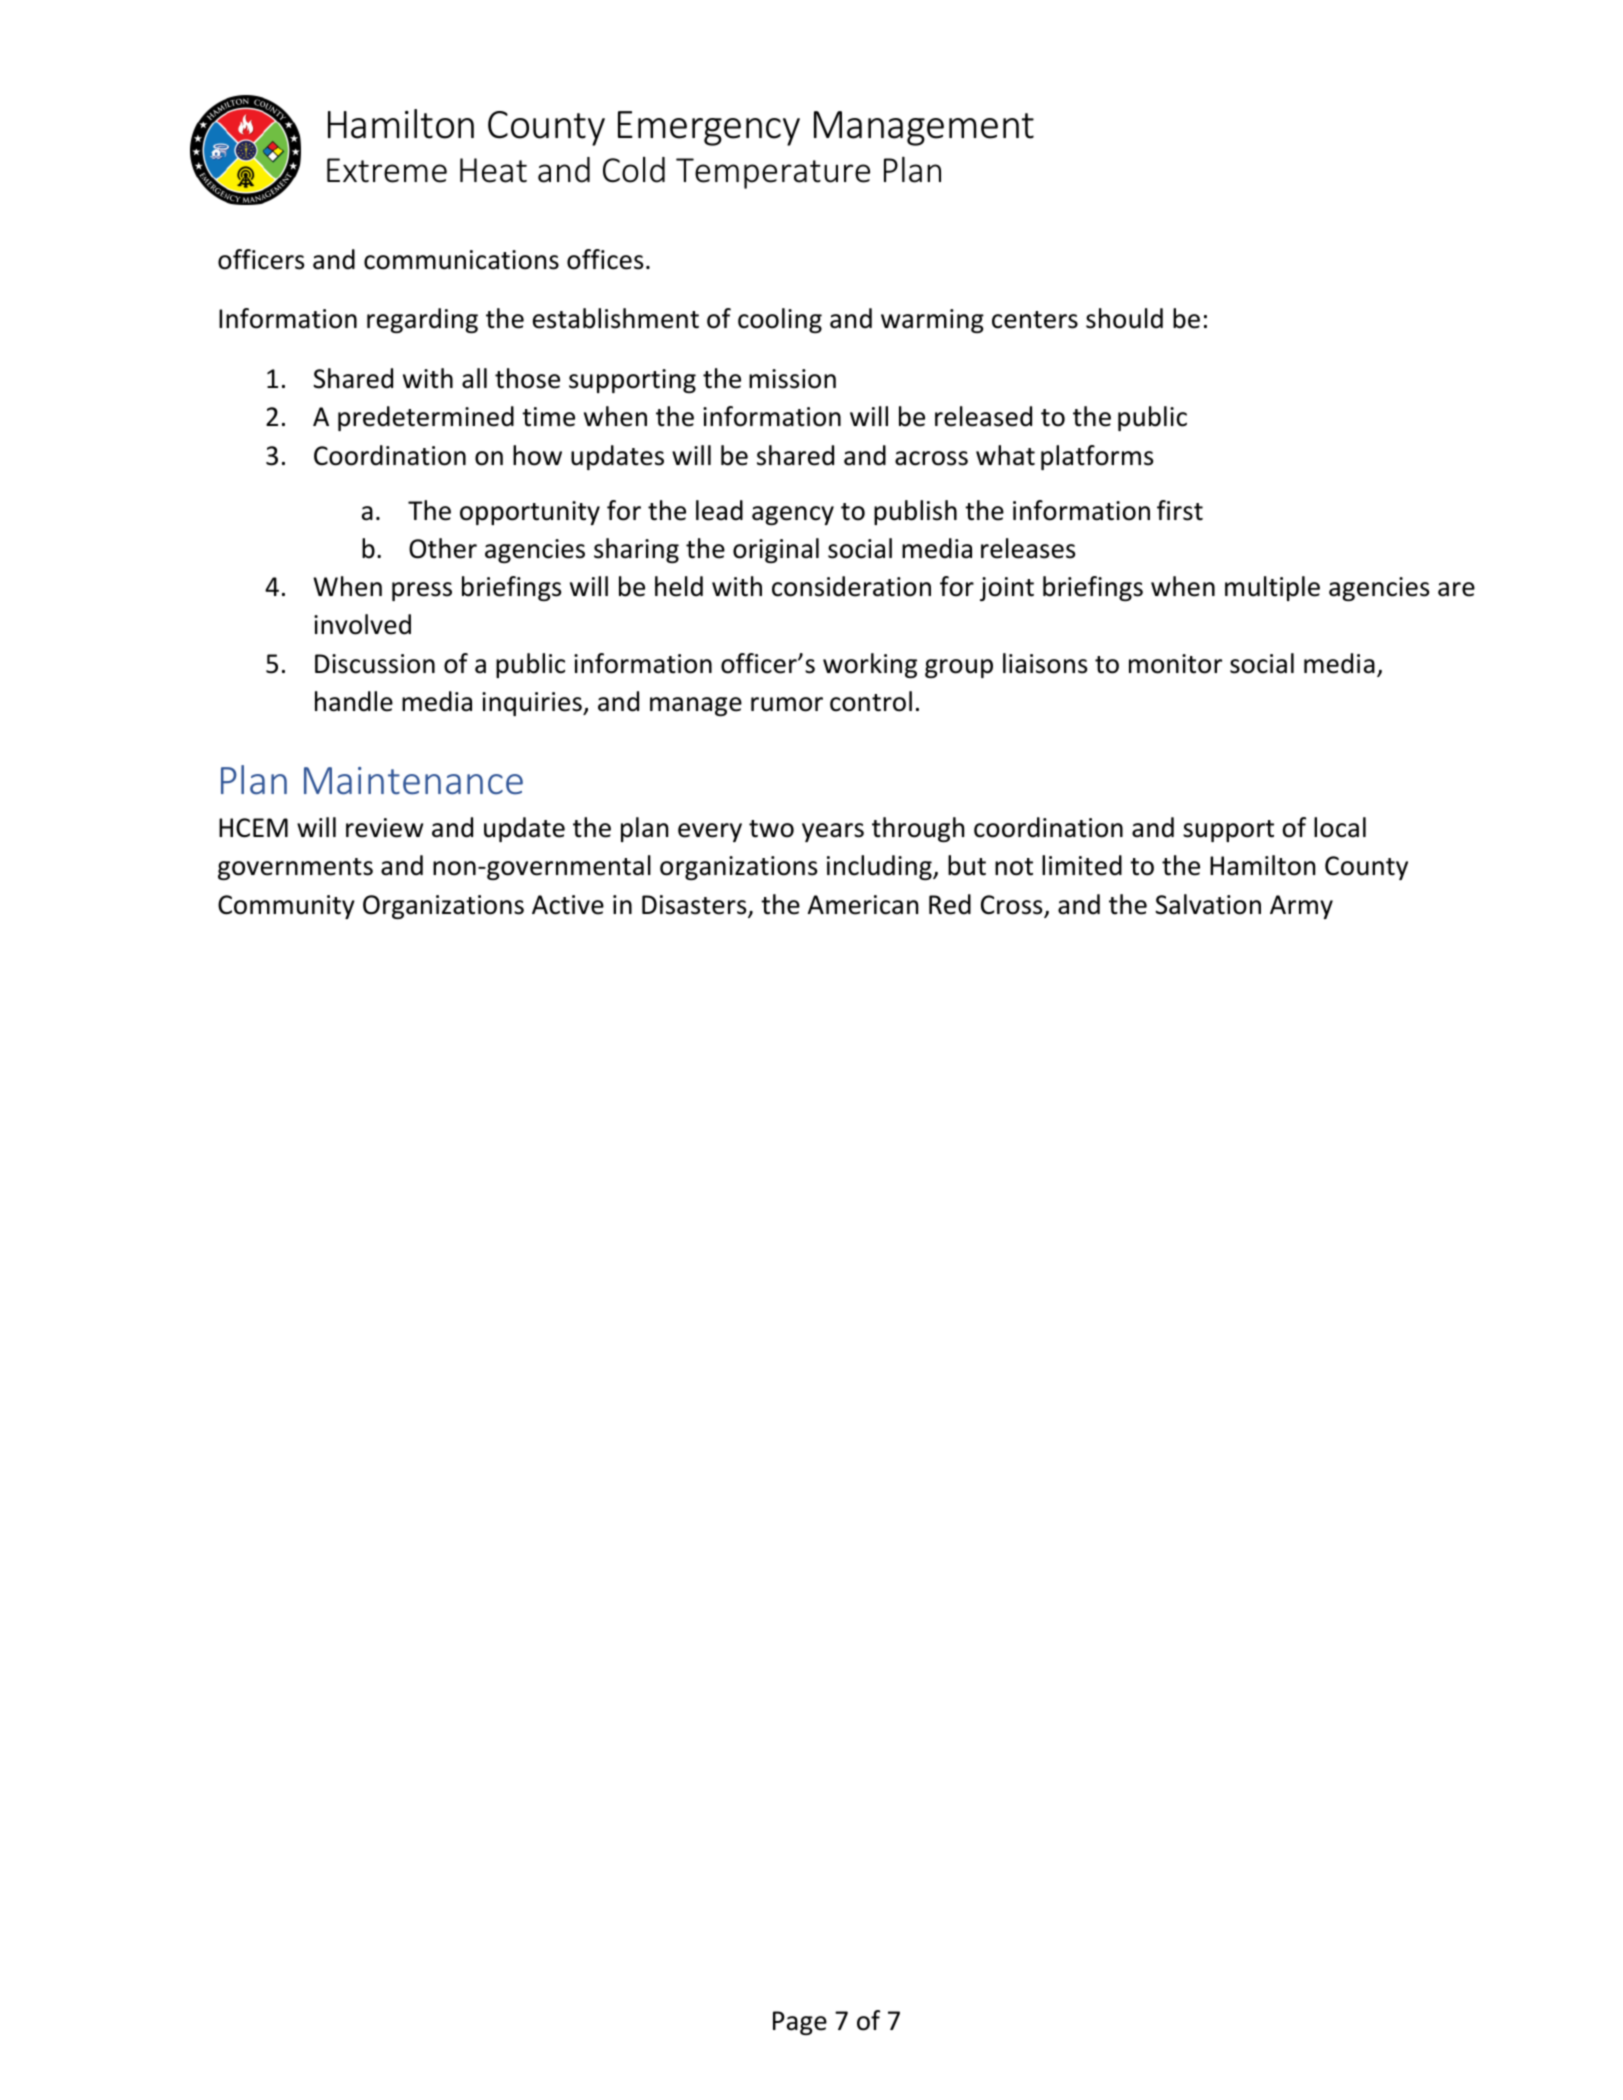 The width and height of the screenshot is (1623, 2100). What do you see at coordinates (1175, 664) in the screenshot?
I see `monitor` at bounding box center [1175, 664].
